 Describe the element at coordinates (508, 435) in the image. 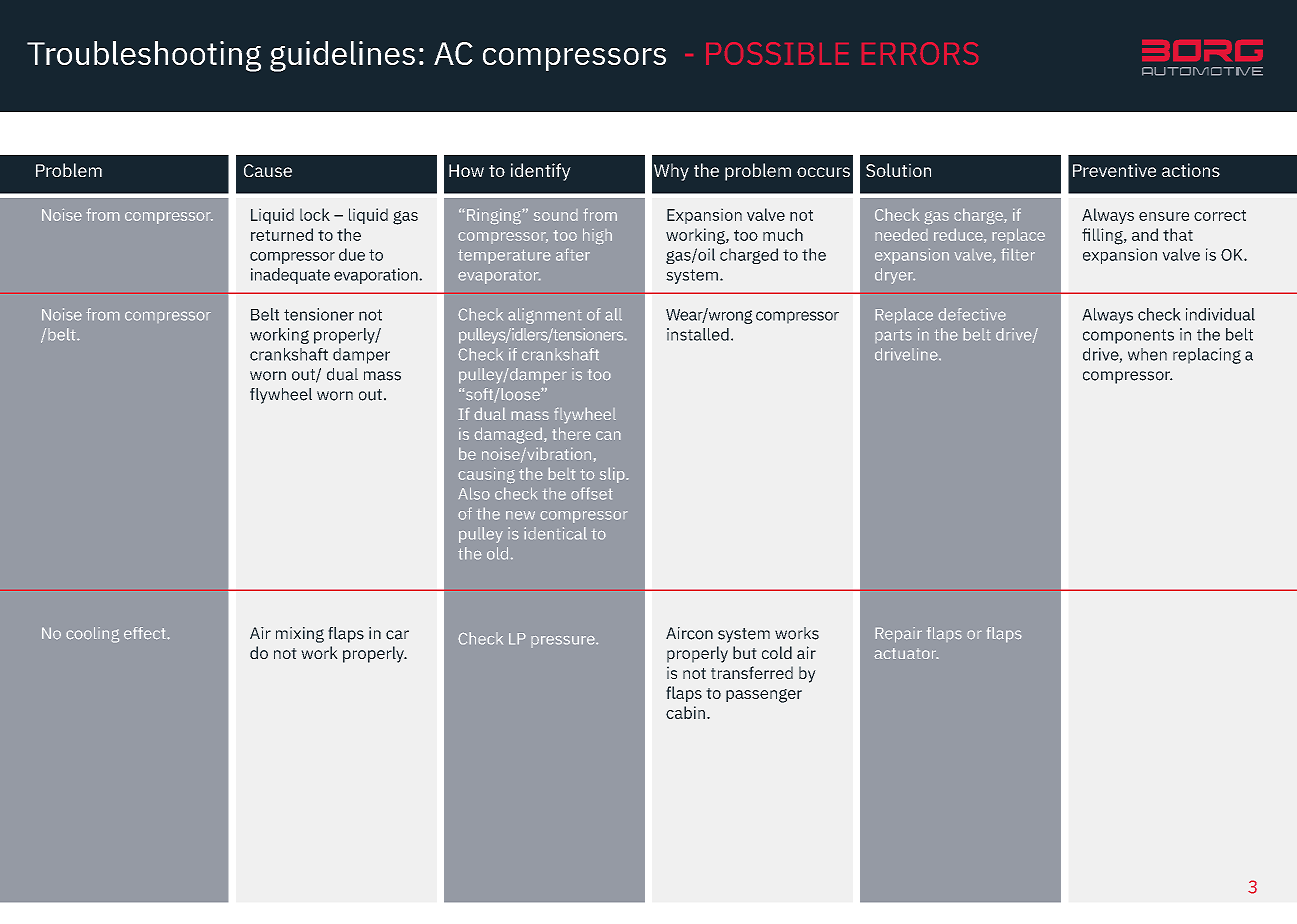

I see `damaged` at that location.
